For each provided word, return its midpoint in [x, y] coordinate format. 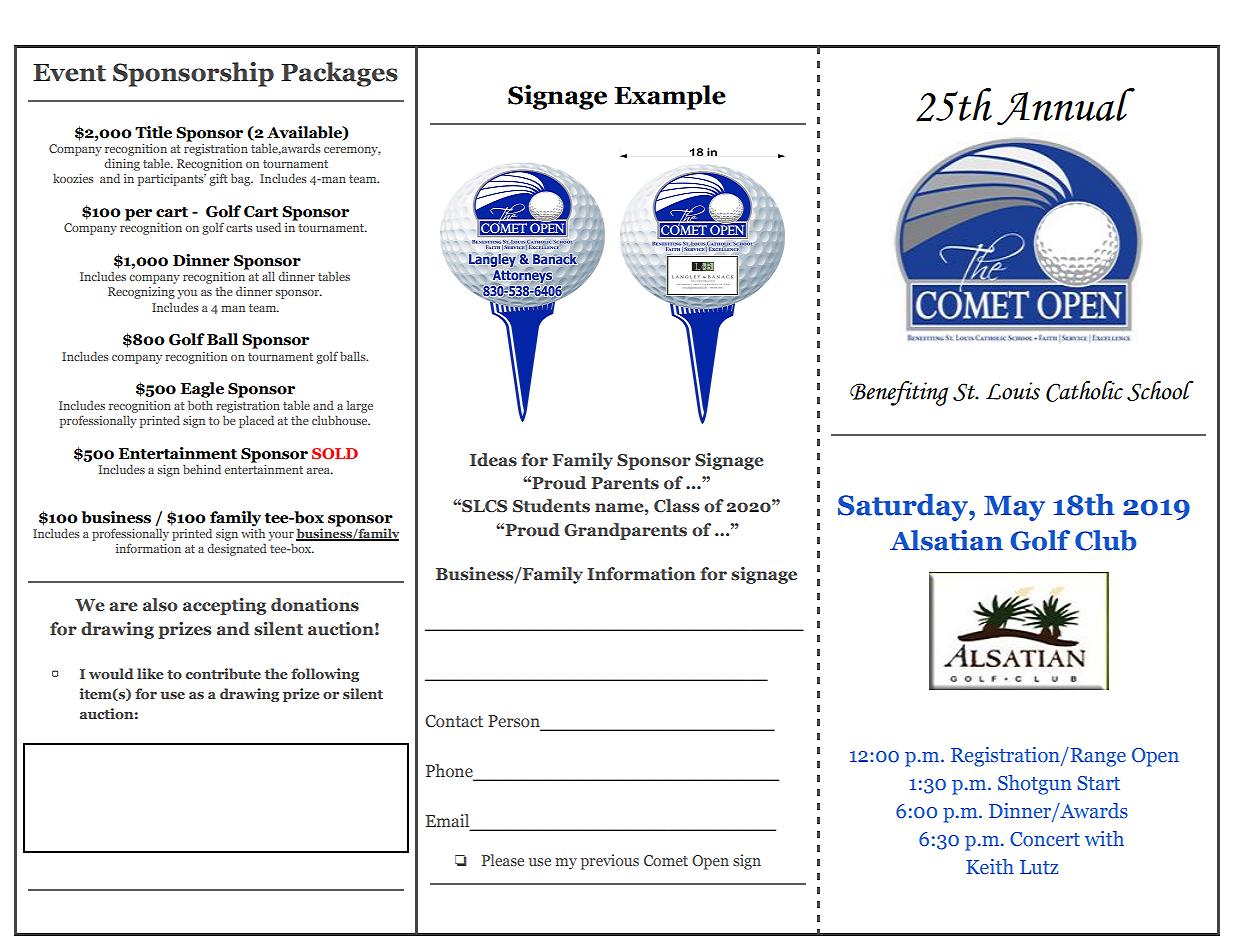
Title [153, 132]
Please [503, 860]
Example [670, 97]
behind [202, 469]
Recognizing [141, 293]
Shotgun [1035, 785]
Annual [1066, 106]
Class [677, 506]
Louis [1013, 391]
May [1014, 508]
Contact [454, 721]
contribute [223, 673]
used [268, 227]
